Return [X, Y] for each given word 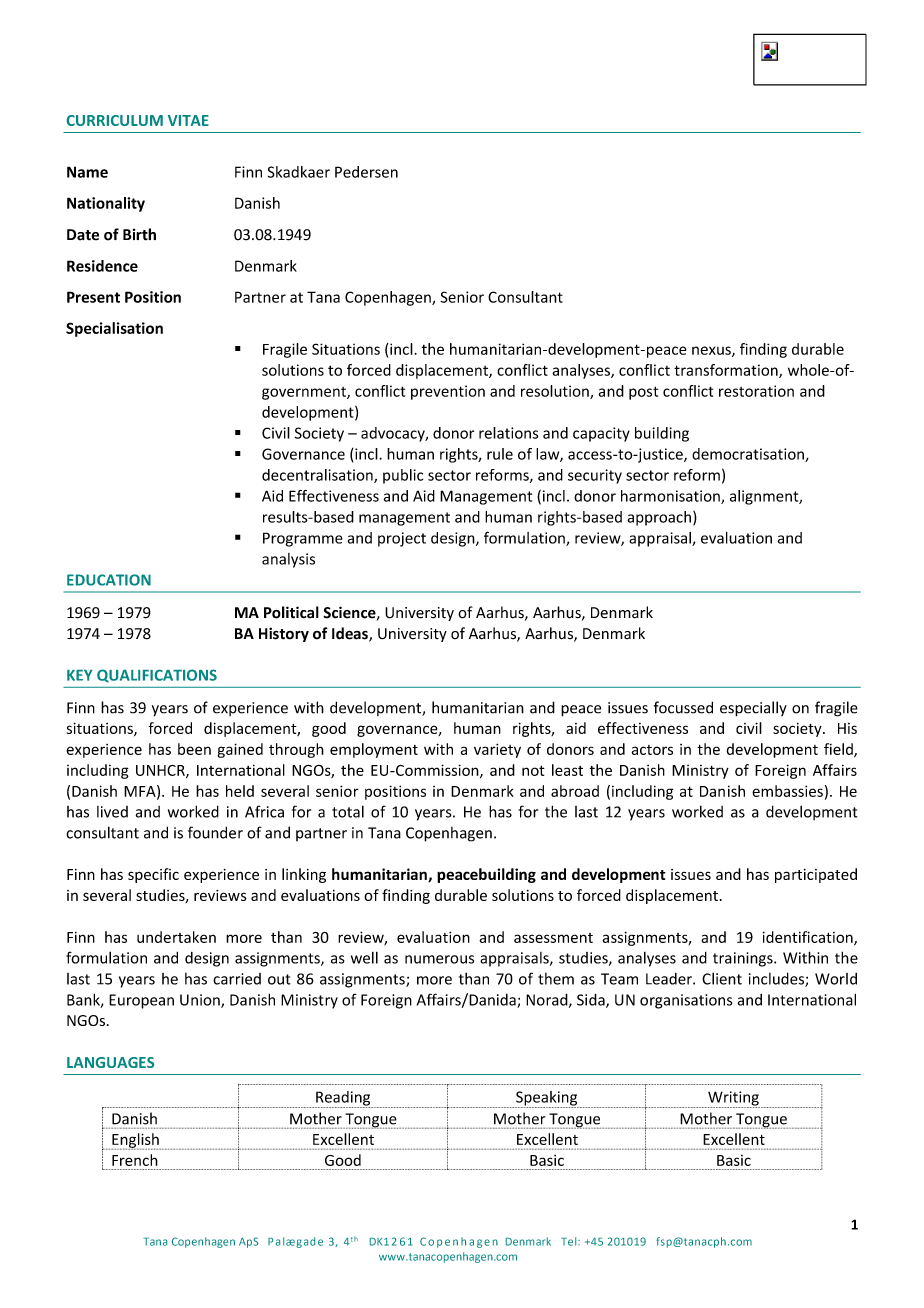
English [136, 1141]
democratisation [749, 455]
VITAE [188, 120]
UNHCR [161, 771]
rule [500, 454]
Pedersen [366, 172]
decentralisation [318, 476]
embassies [787, 791]
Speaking [547, 1099]
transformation [727, 371]
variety [497, 750]
